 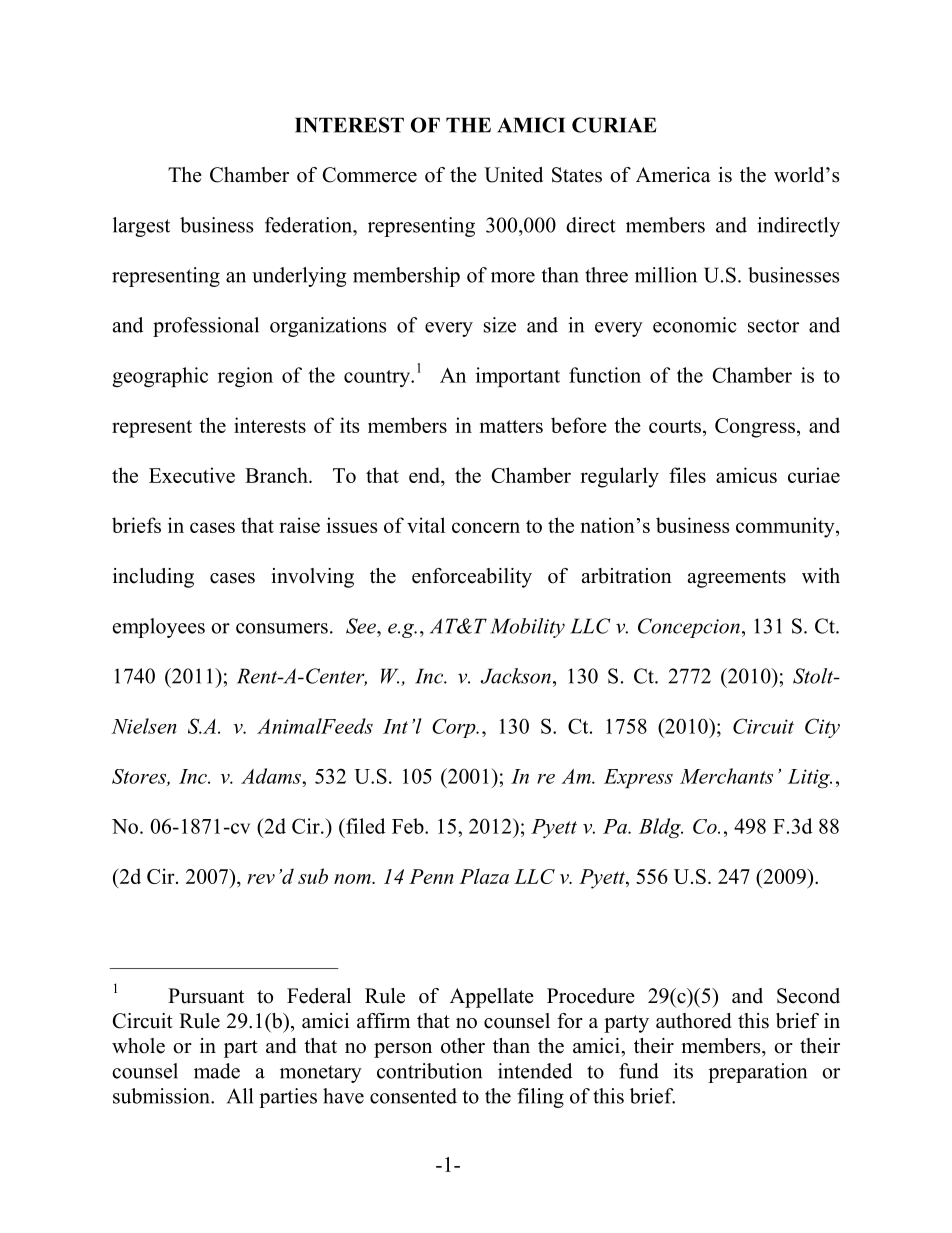 I want to click on preparation, so click(x=757, y=1073).
